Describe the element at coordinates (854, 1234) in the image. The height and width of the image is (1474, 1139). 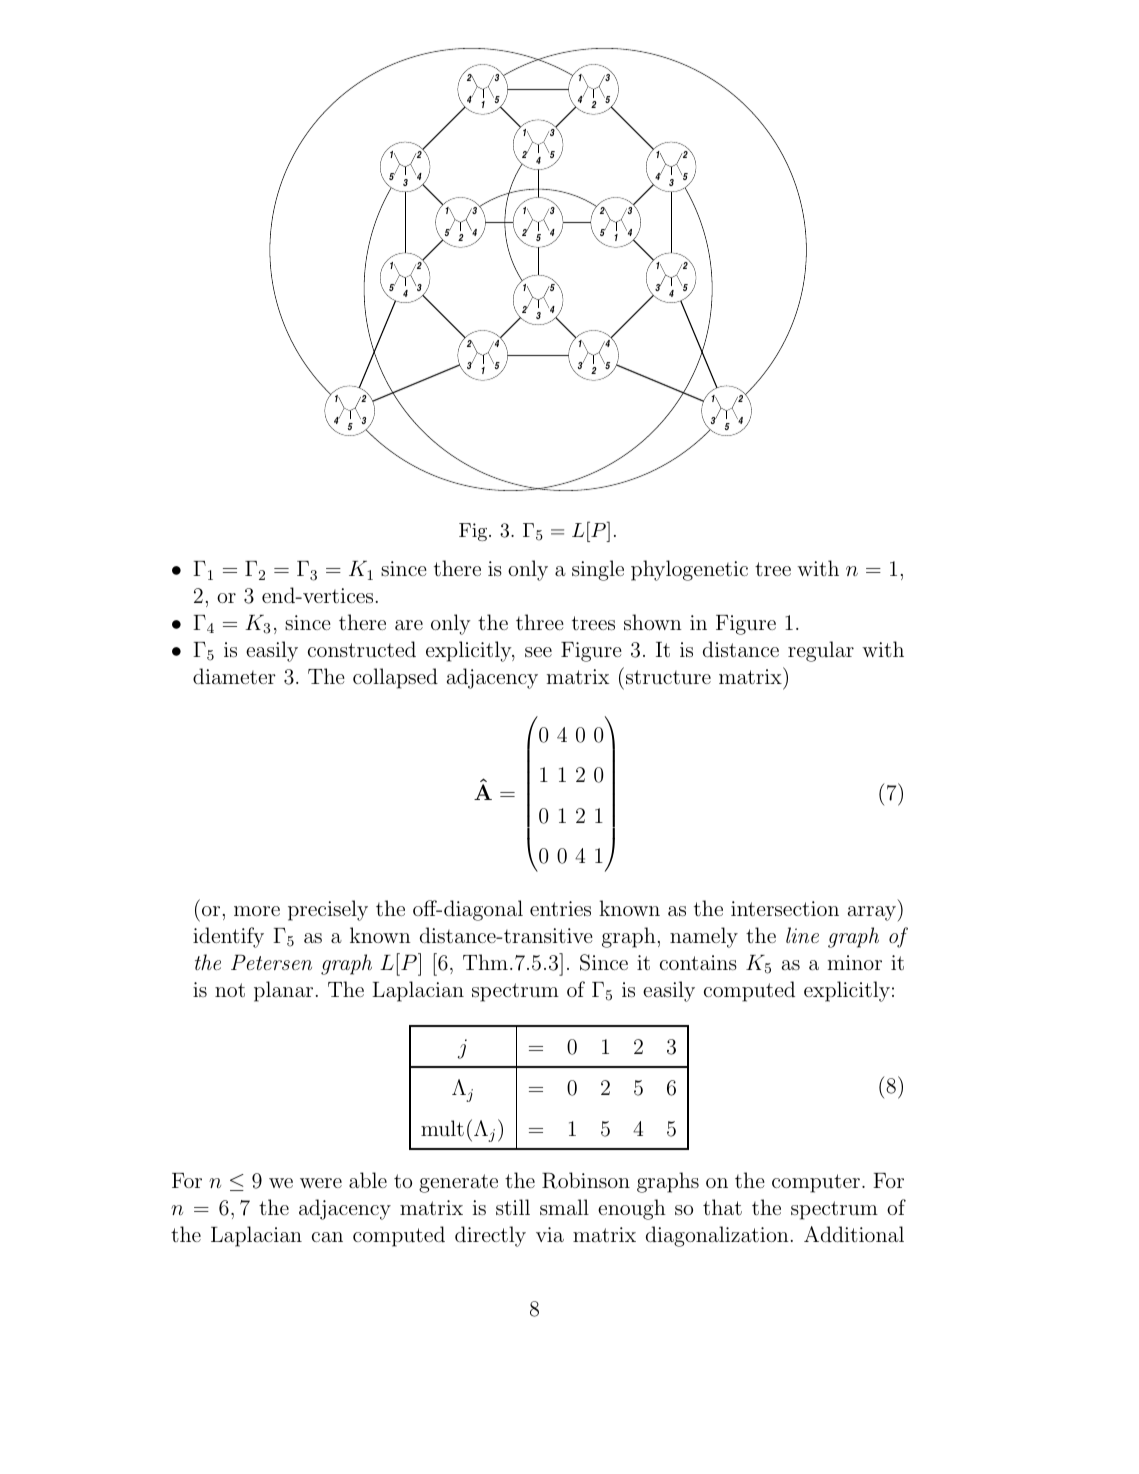
I see `Additional` at that location.
